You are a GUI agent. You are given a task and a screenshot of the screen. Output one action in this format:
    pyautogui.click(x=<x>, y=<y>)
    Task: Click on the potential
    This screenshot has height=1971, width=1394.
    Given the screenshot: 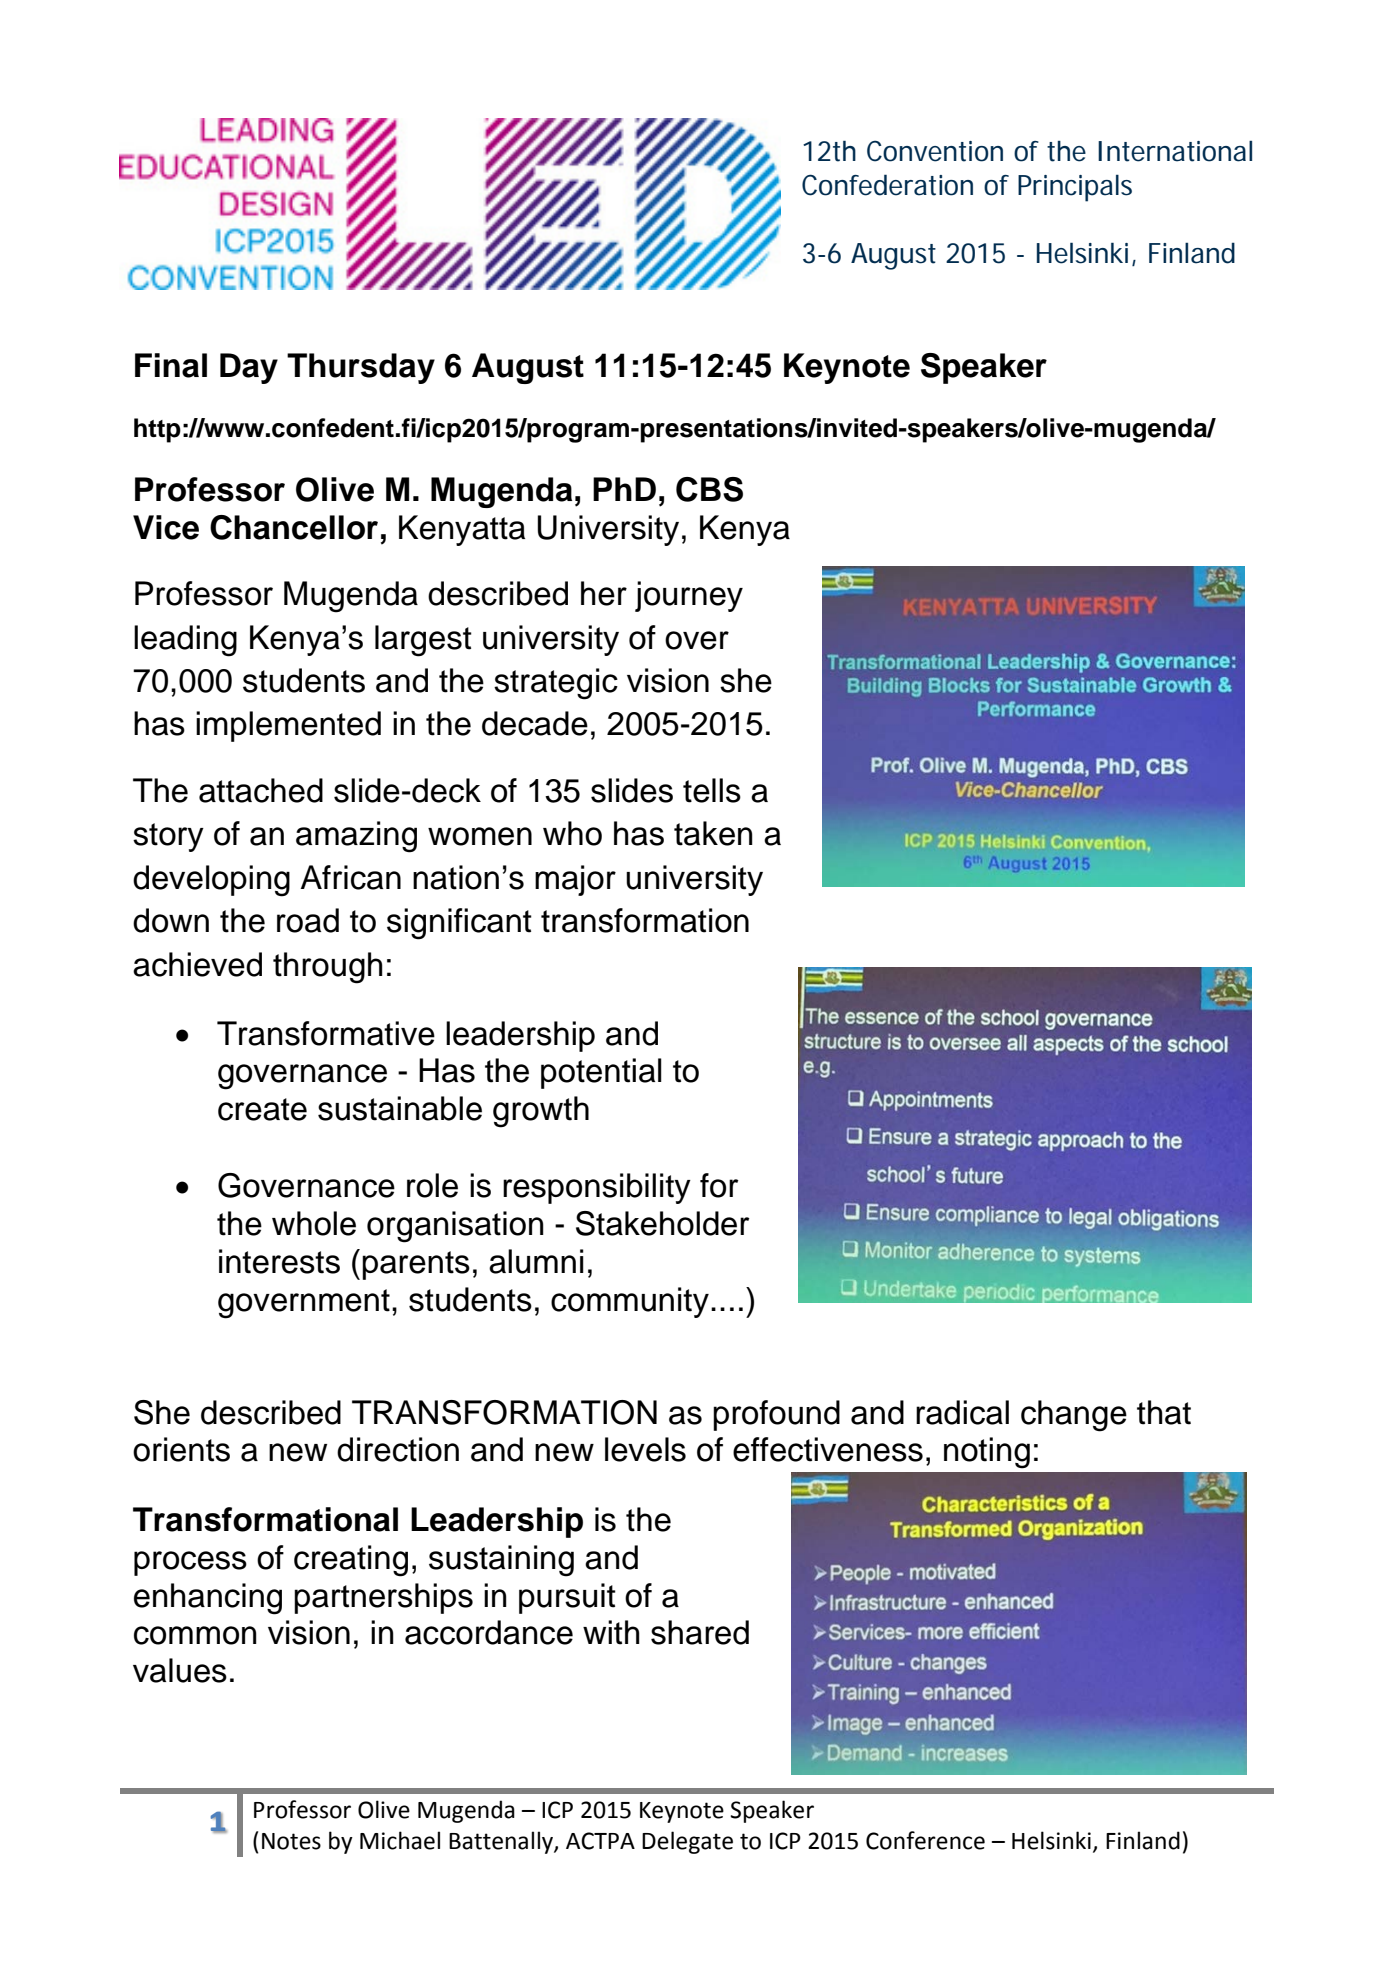 What is the action you would take?
    pyautogui.click(x=601, y=1073)
